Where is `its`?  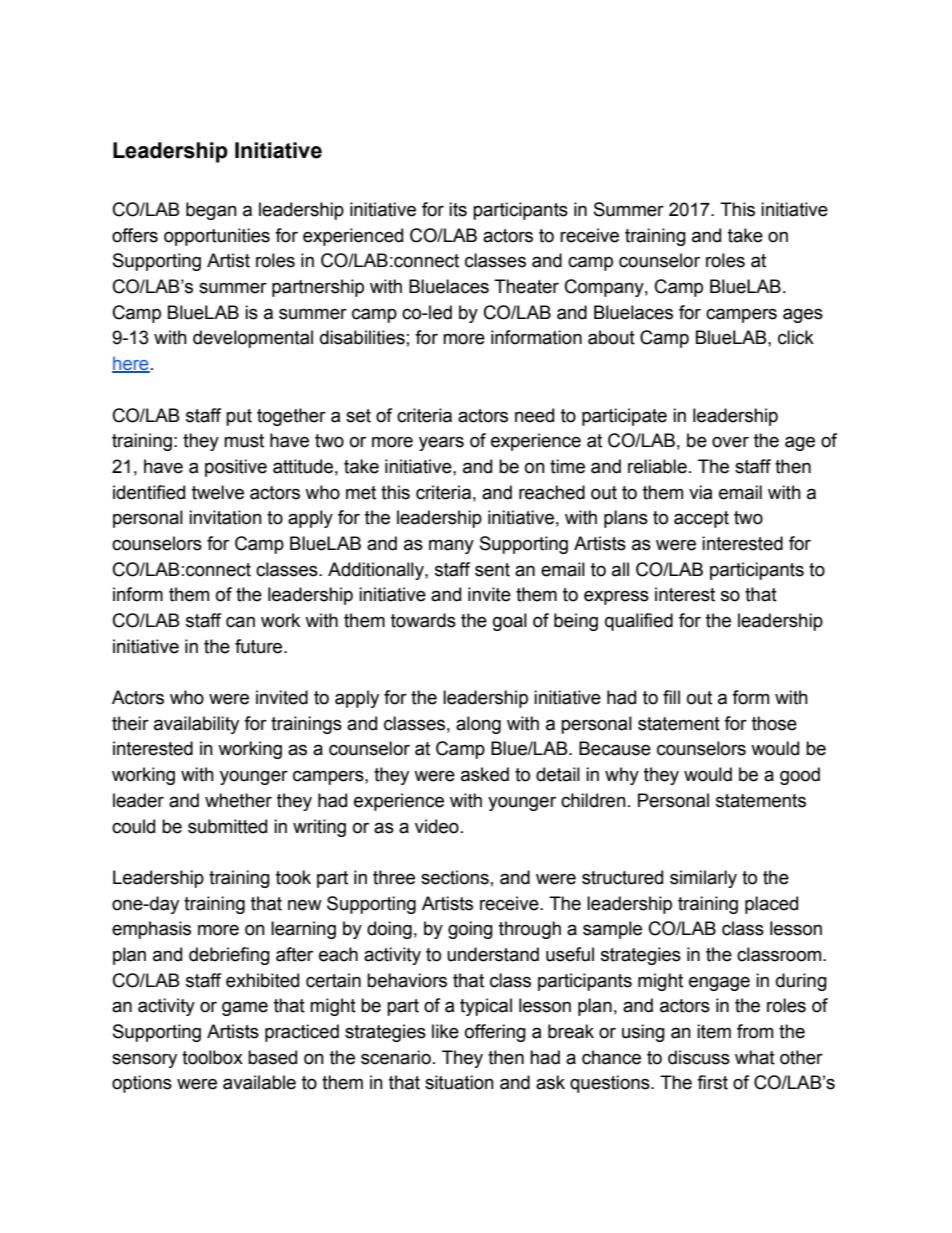 its is located at coordinates (458, 209).
